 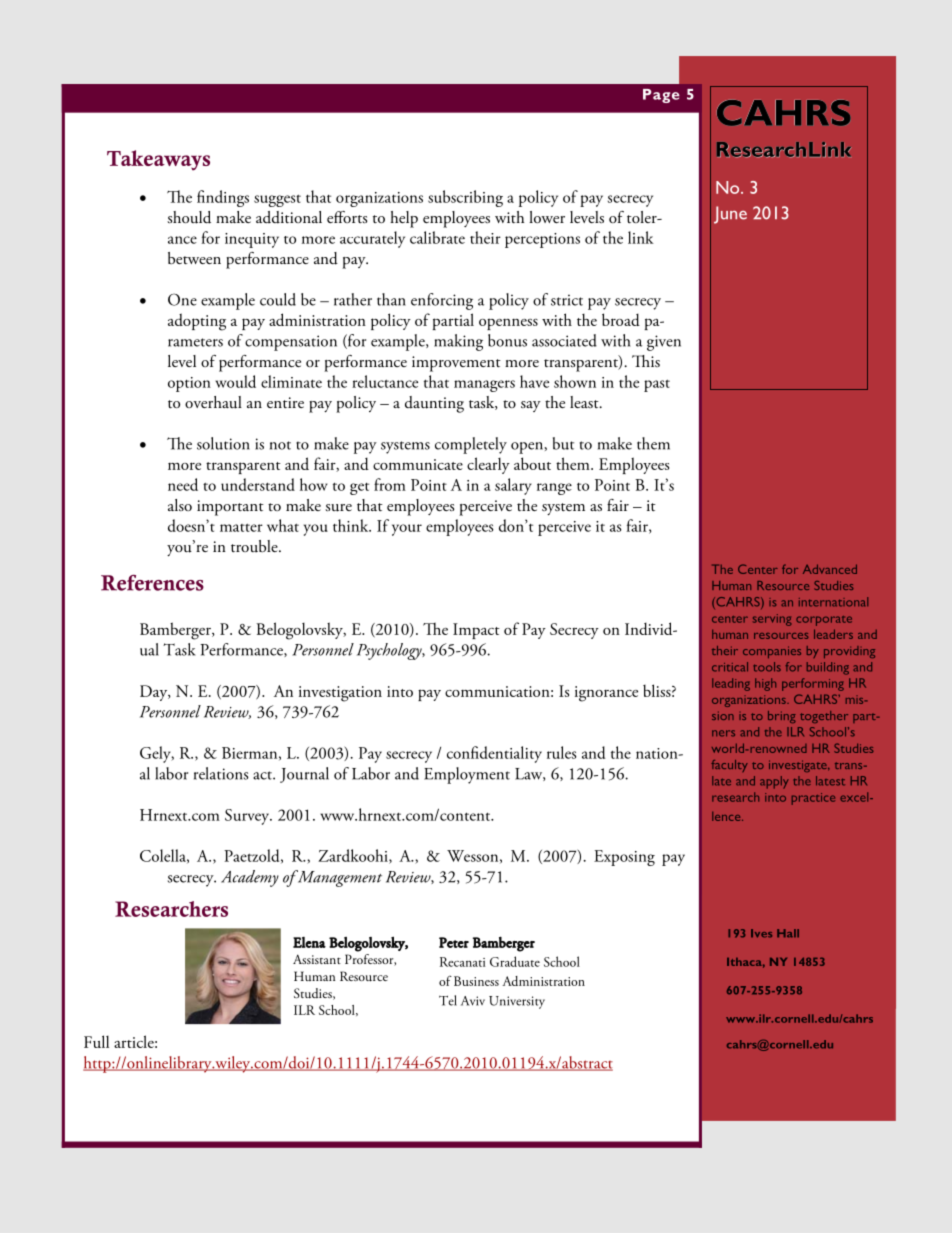 I want to click on your, so click(x=407, y=530).
